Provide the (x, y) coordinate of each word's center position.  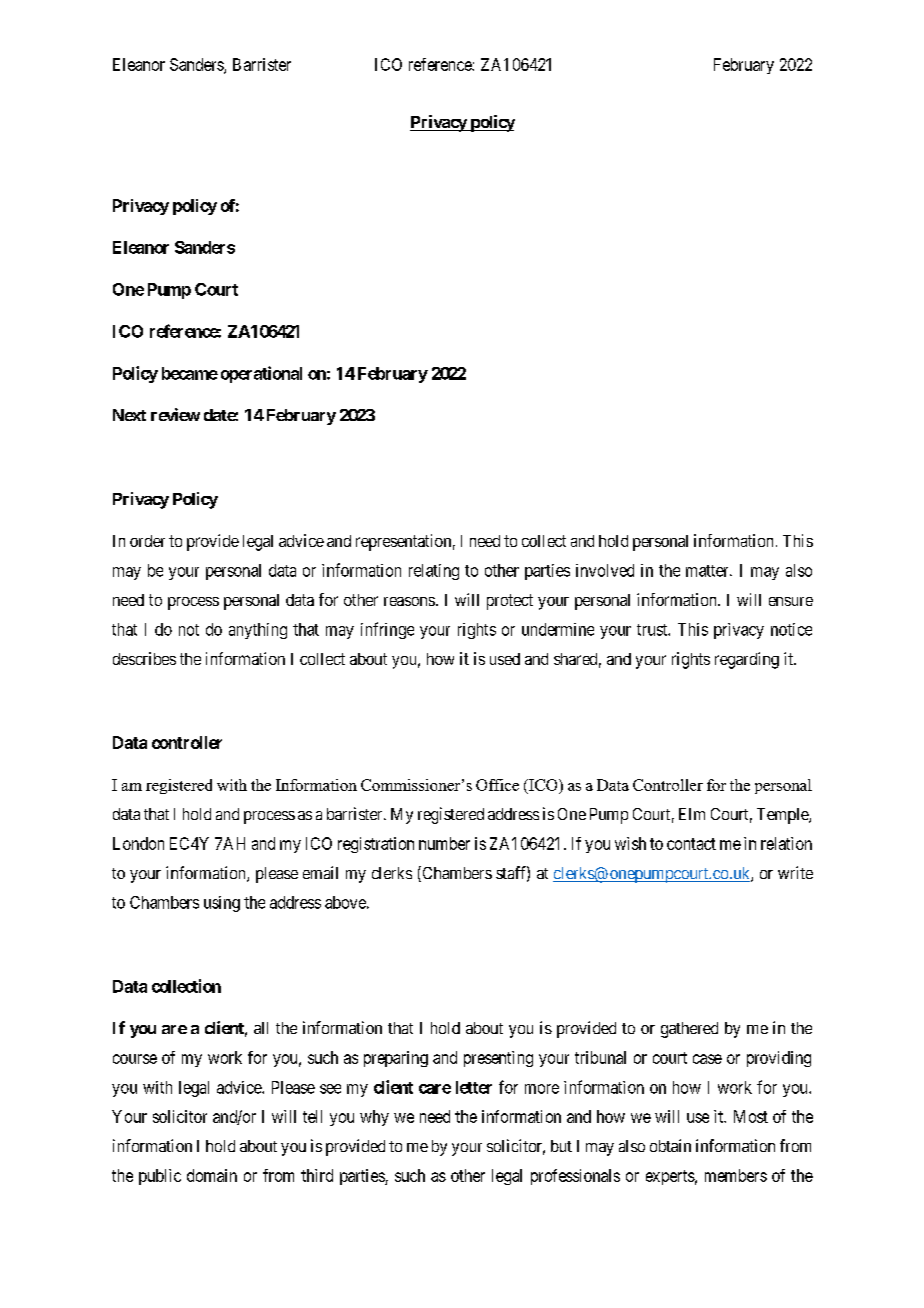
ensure (791, 601)
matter (708, 571)
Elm (692, 814)
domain (212, 1175)
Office (497, 785)
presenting (498, 1059)
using (222, 904)
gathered (689, 1030)
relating (434, 572)
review (175, 414)
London (138, 843)
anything (258, 631)
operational (261, 374)
